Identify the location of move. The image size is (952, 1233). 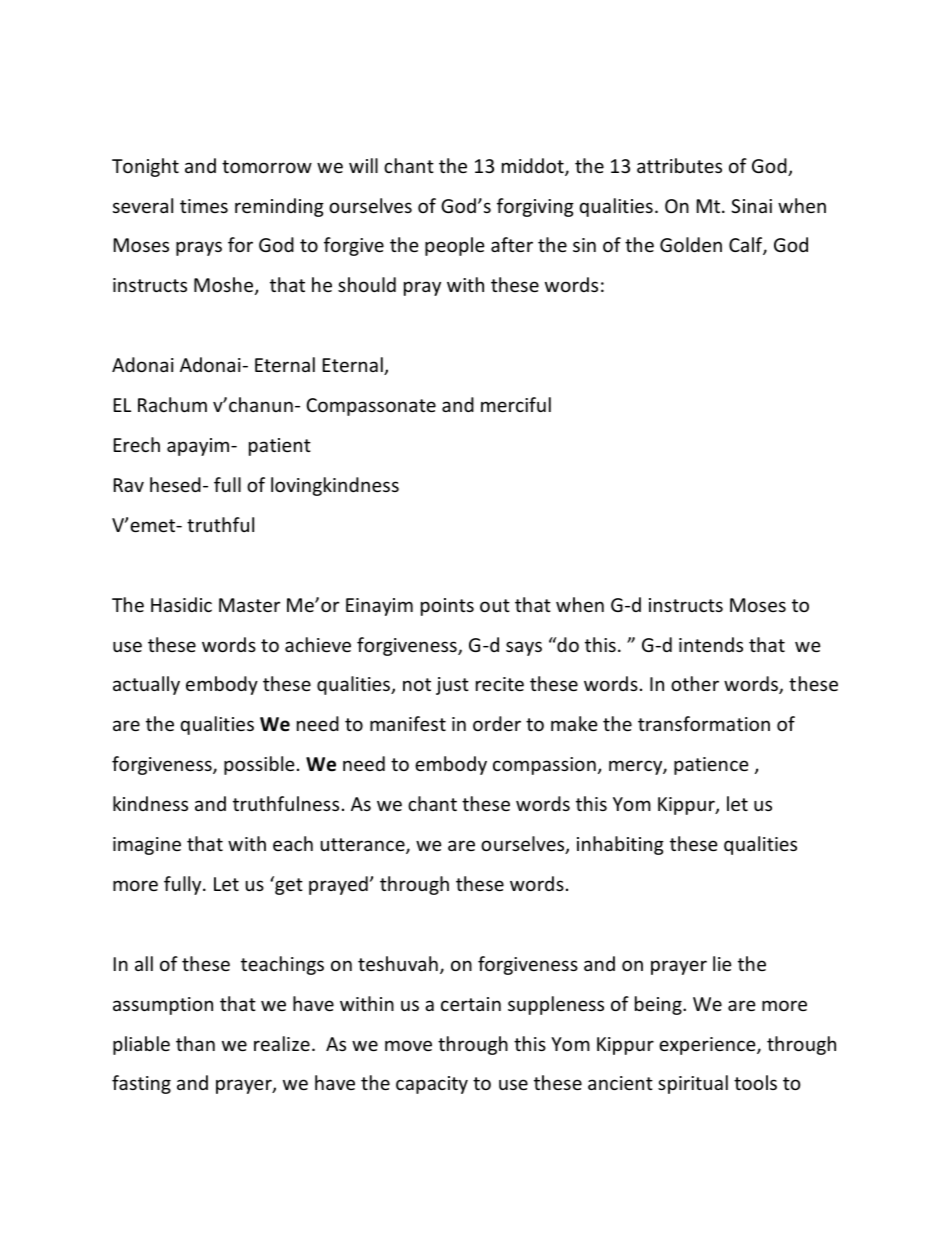
(408, 1045).
